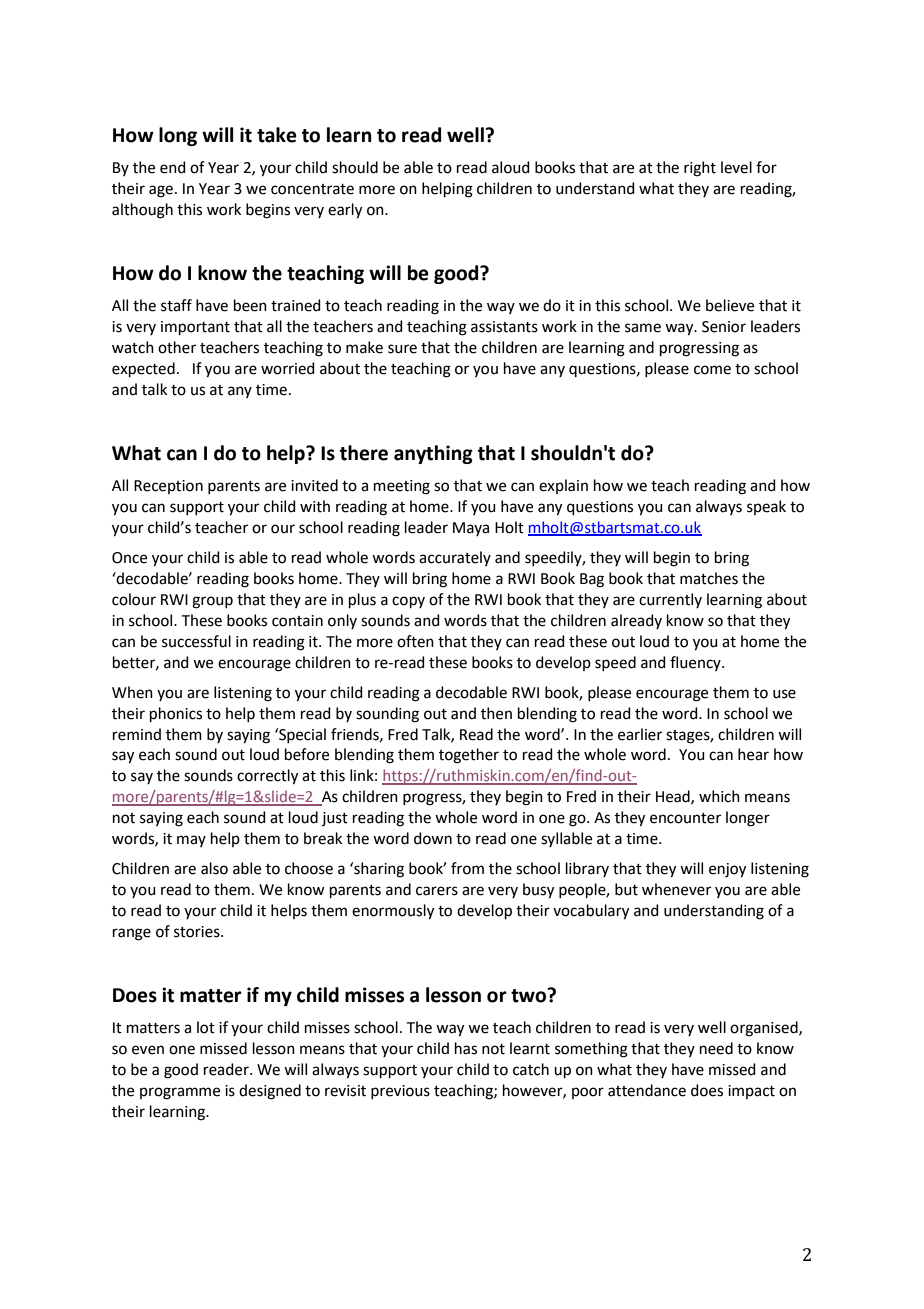  What do you see at coordinates (504, 327) in the screenshot?
I see `assistants` at bounding box center [504, 327].
